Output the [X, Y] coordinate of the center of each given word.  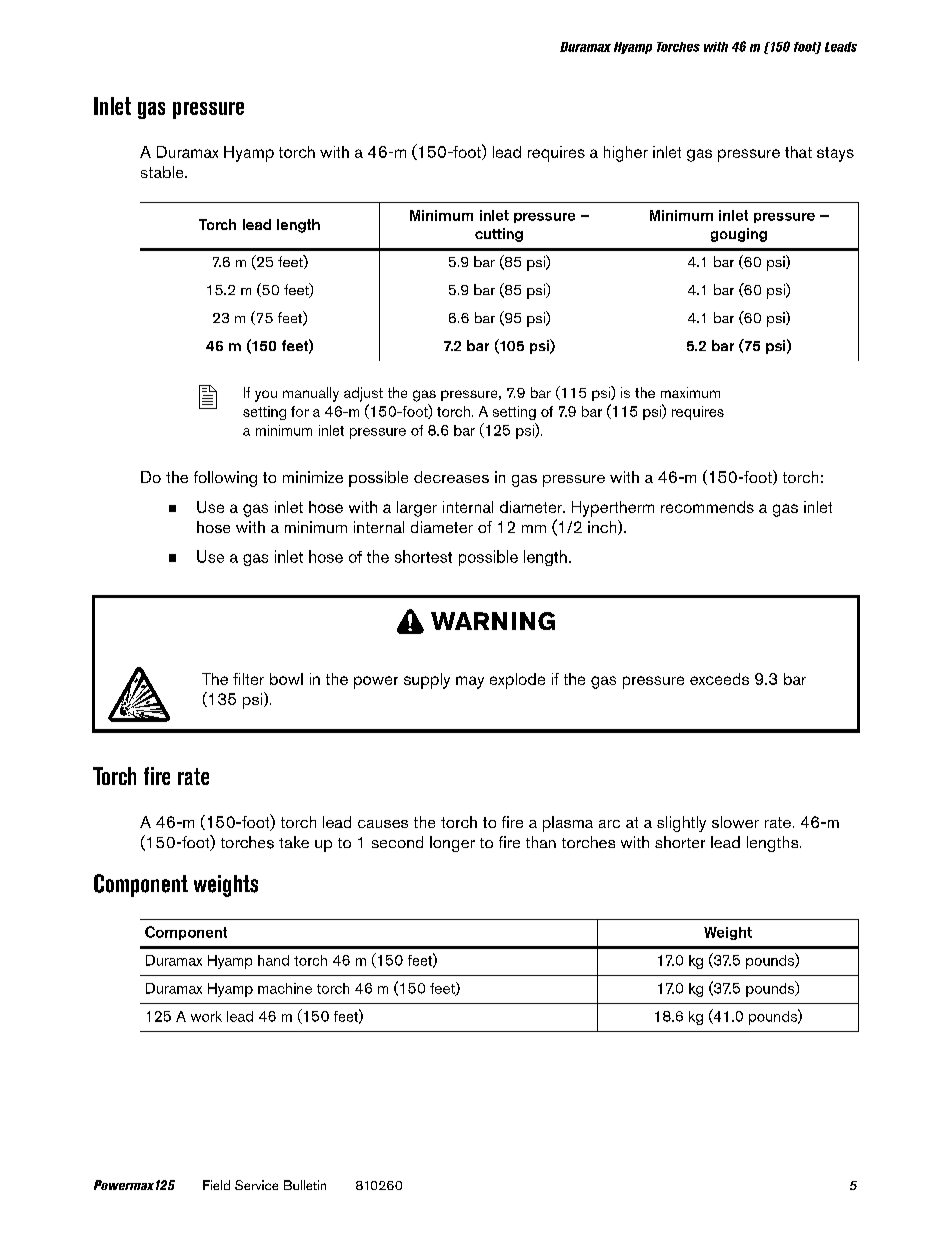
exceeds [719, 679]
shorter [680, 842]
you [266, 396]
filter [248, 679]
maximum [690, 392]
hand [273, 960]
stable [163, 172]
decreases [451, 477]
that [798, 152]
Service [256, 1185]
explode [517, 681]
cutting [499, 235]
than [541, 842]
